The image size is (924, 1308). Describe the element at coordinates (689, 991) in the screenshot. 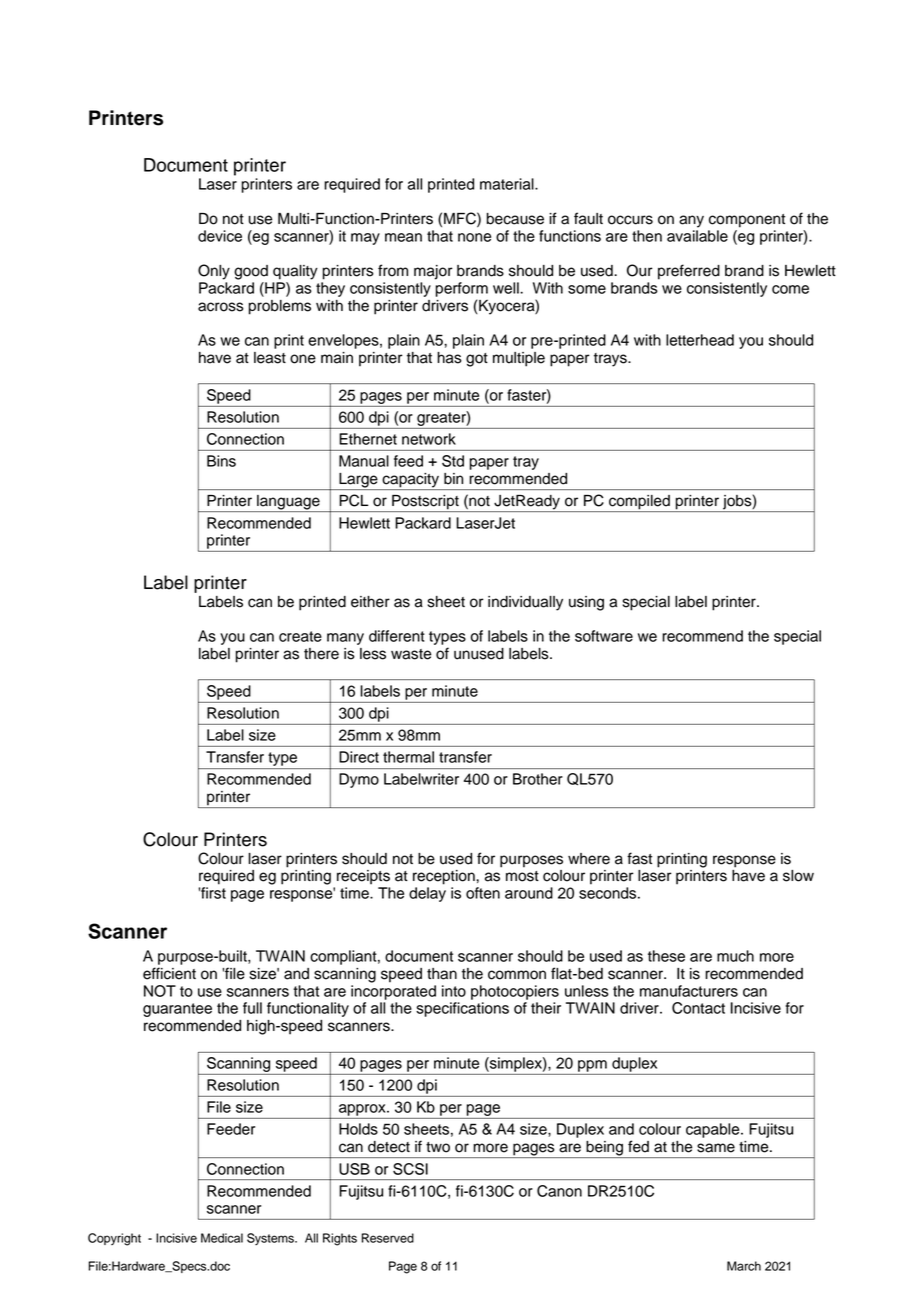

I see `manufacturers` at that location.
